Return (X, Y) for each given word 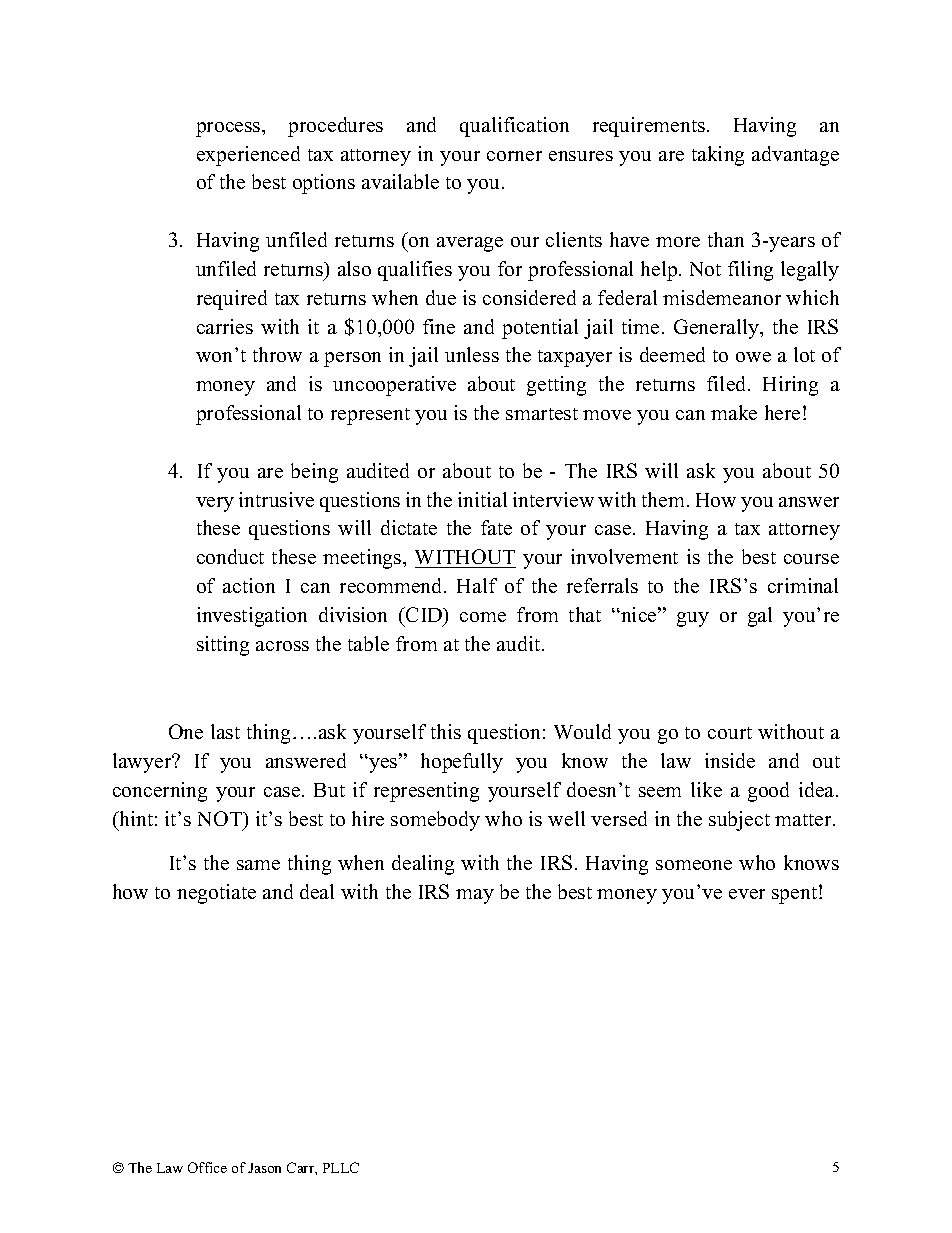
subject (739, 821)
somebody (435, 821)
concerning (160, 792)
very (215, 504)
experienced (248, 156)
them (665, 499)
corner (514, 156)
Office (207, 1167)
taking (718, 156)
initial (482, 499)
